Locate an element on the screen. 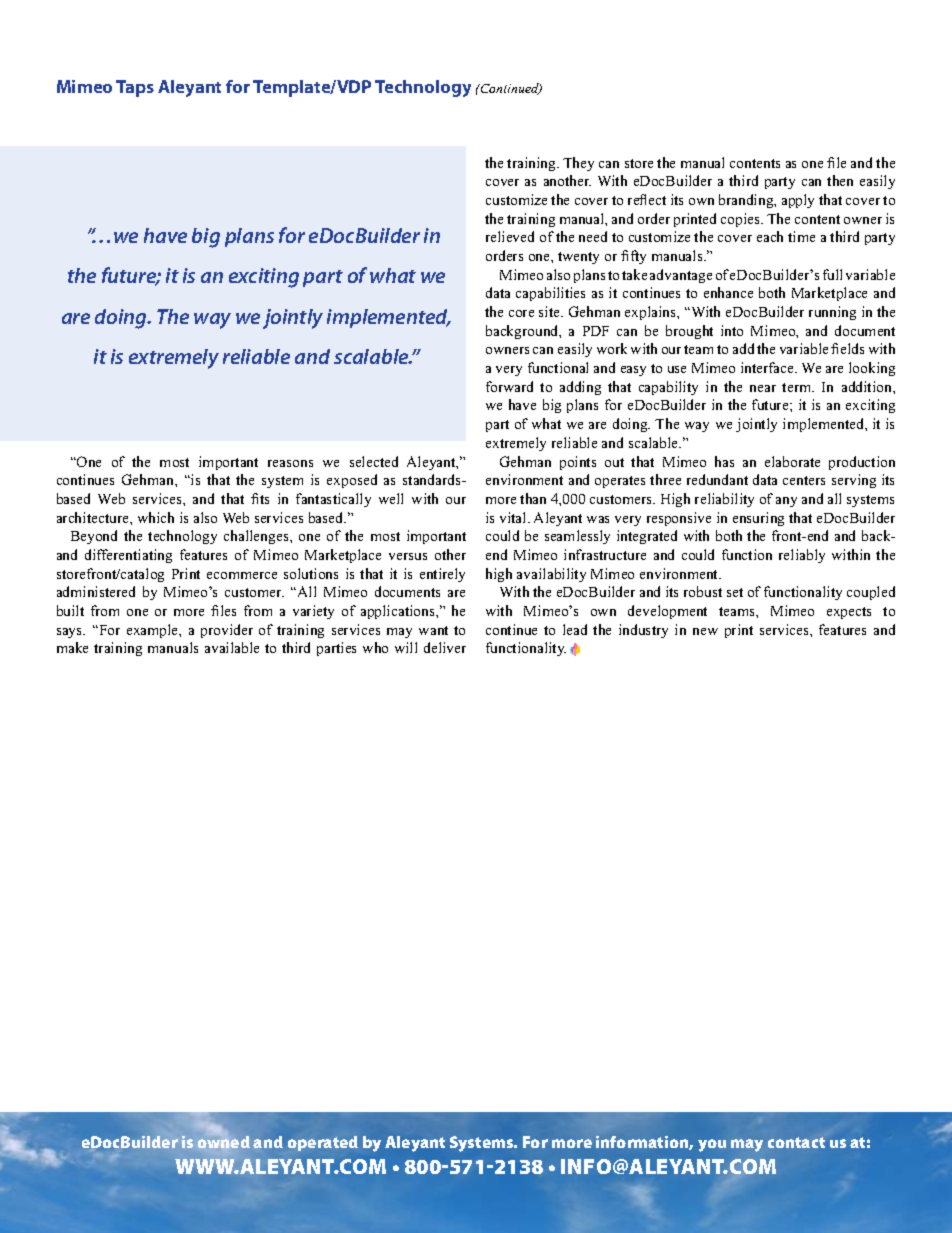  then is located at coordinates (840, 180).
